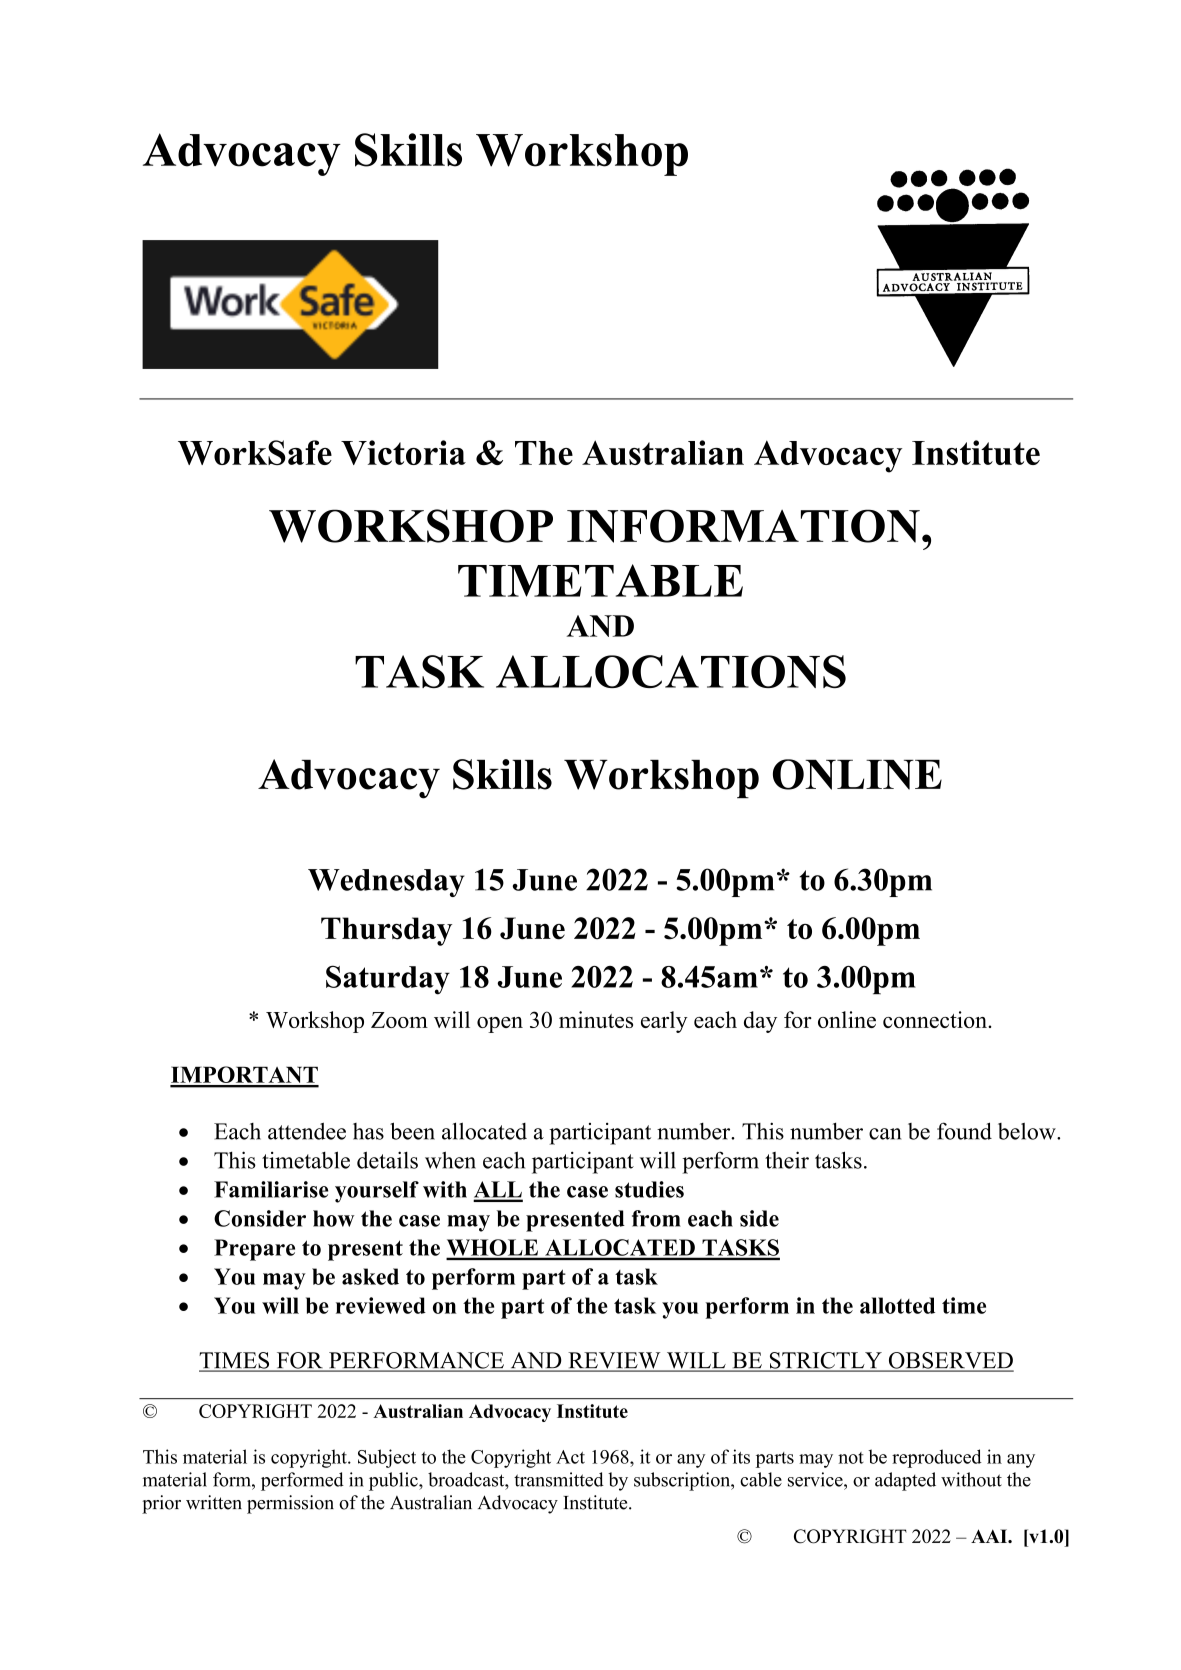 The height and width of the page is (1670, 1181). What do you see at coordinates (936, 1019) in the page?
I see `connection` at bounding box center [936, 1019].
